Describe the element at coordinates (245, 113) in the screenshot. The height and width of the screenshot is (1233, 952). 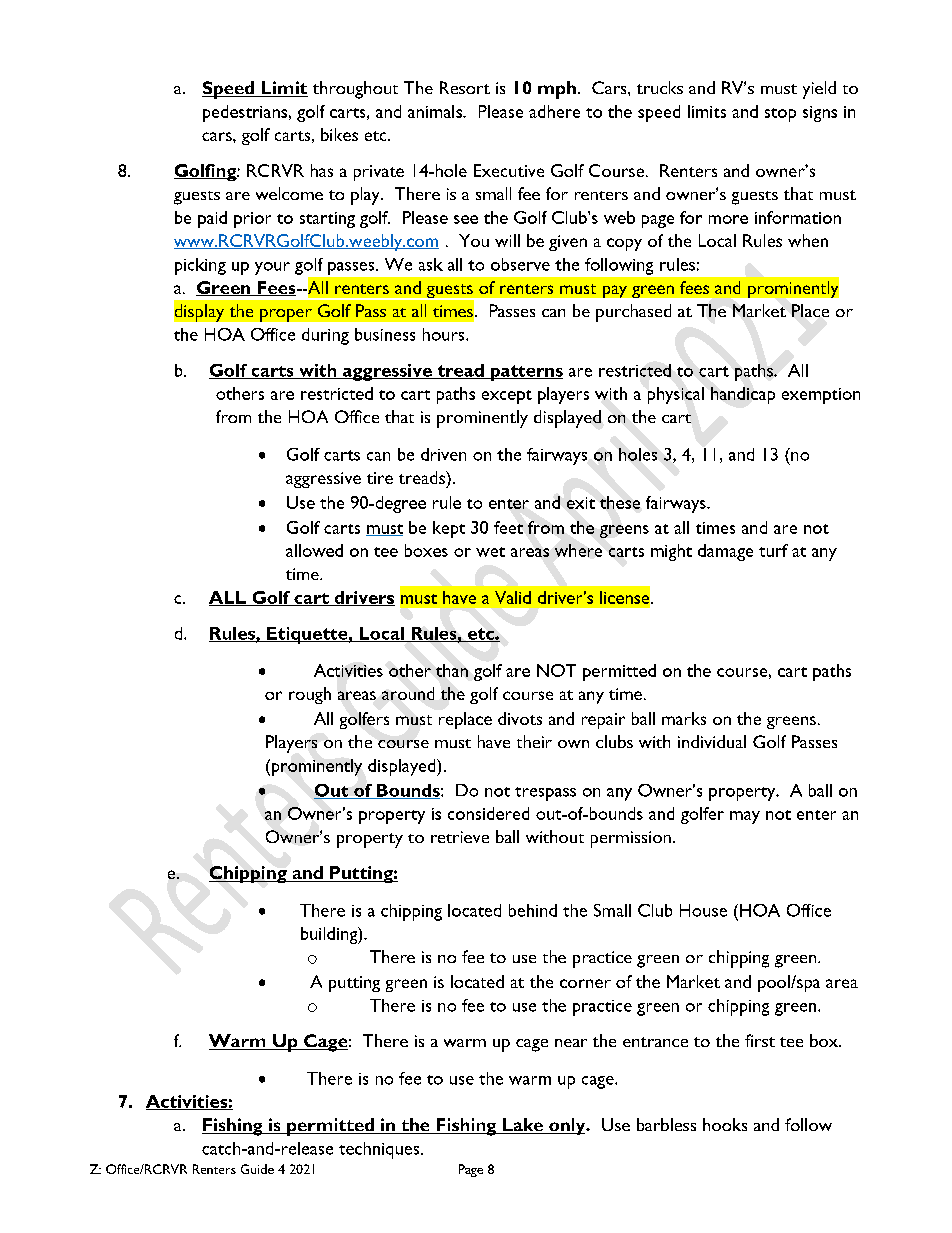
I see `pedestrians` at that location.
